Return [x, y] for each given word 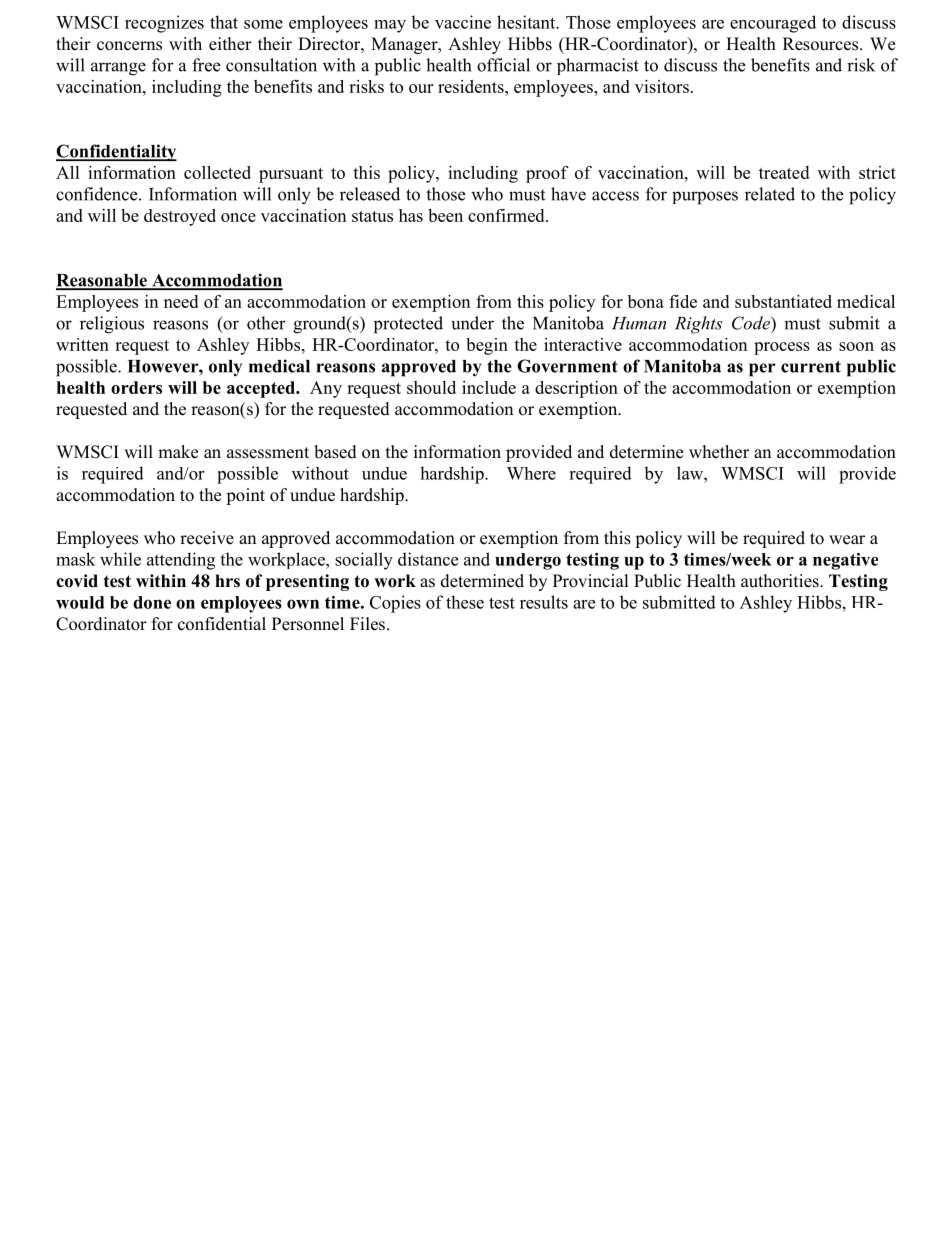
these [465, 602]
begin [487, 346]
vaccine [463, 22]
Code [752, 323]
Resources [820, 44]
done [152, 602]
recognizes [164, 24]
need [181, 301]
